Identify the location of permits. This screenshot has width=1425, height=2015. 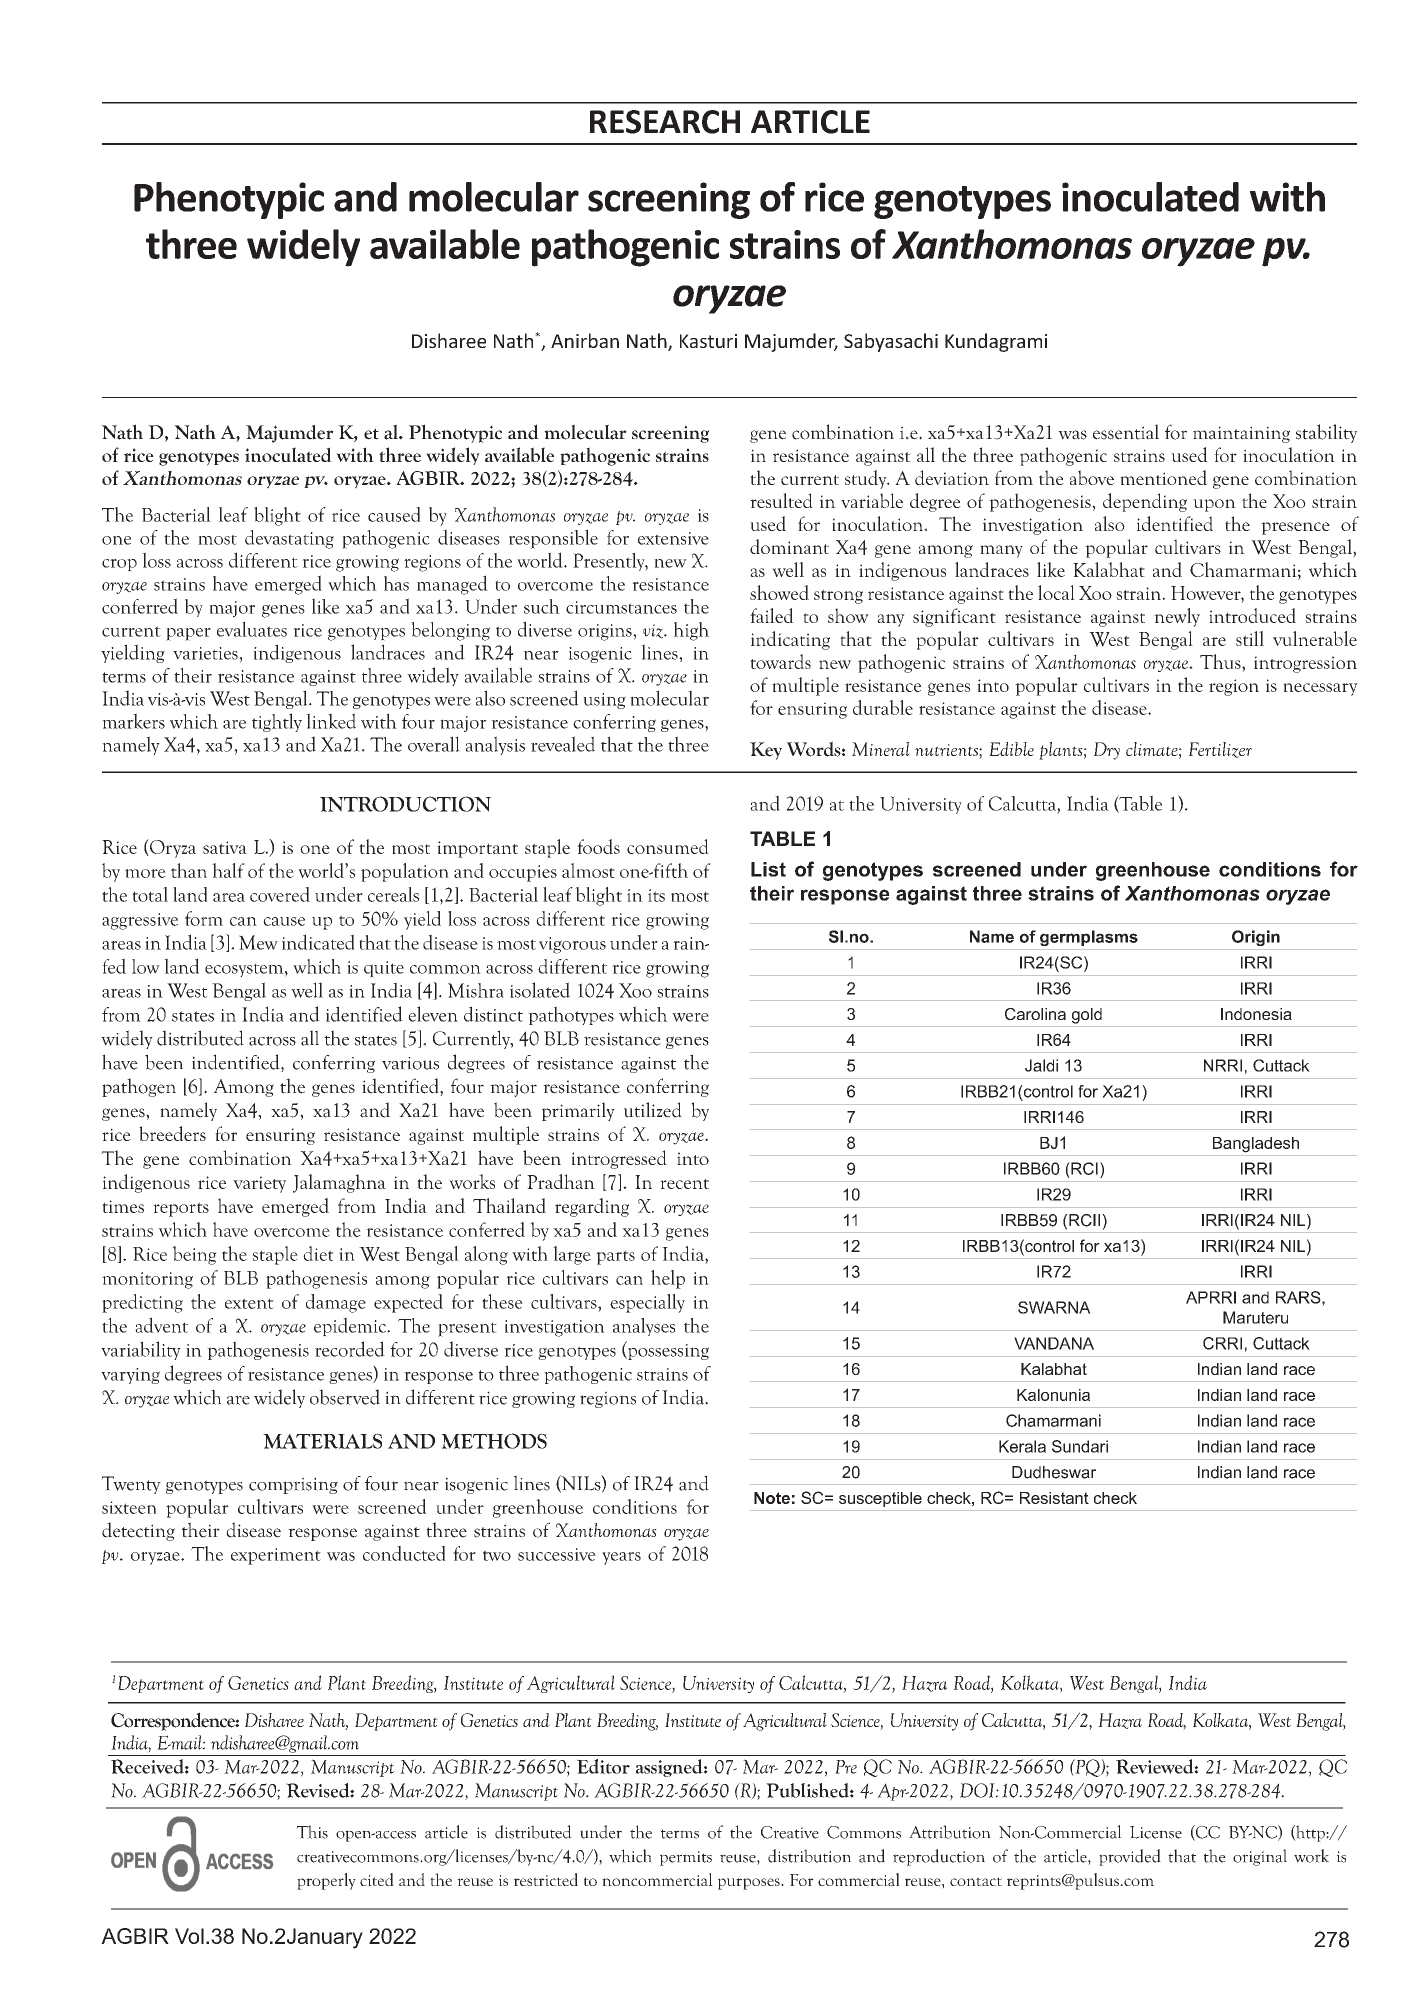
(686, 1858).
